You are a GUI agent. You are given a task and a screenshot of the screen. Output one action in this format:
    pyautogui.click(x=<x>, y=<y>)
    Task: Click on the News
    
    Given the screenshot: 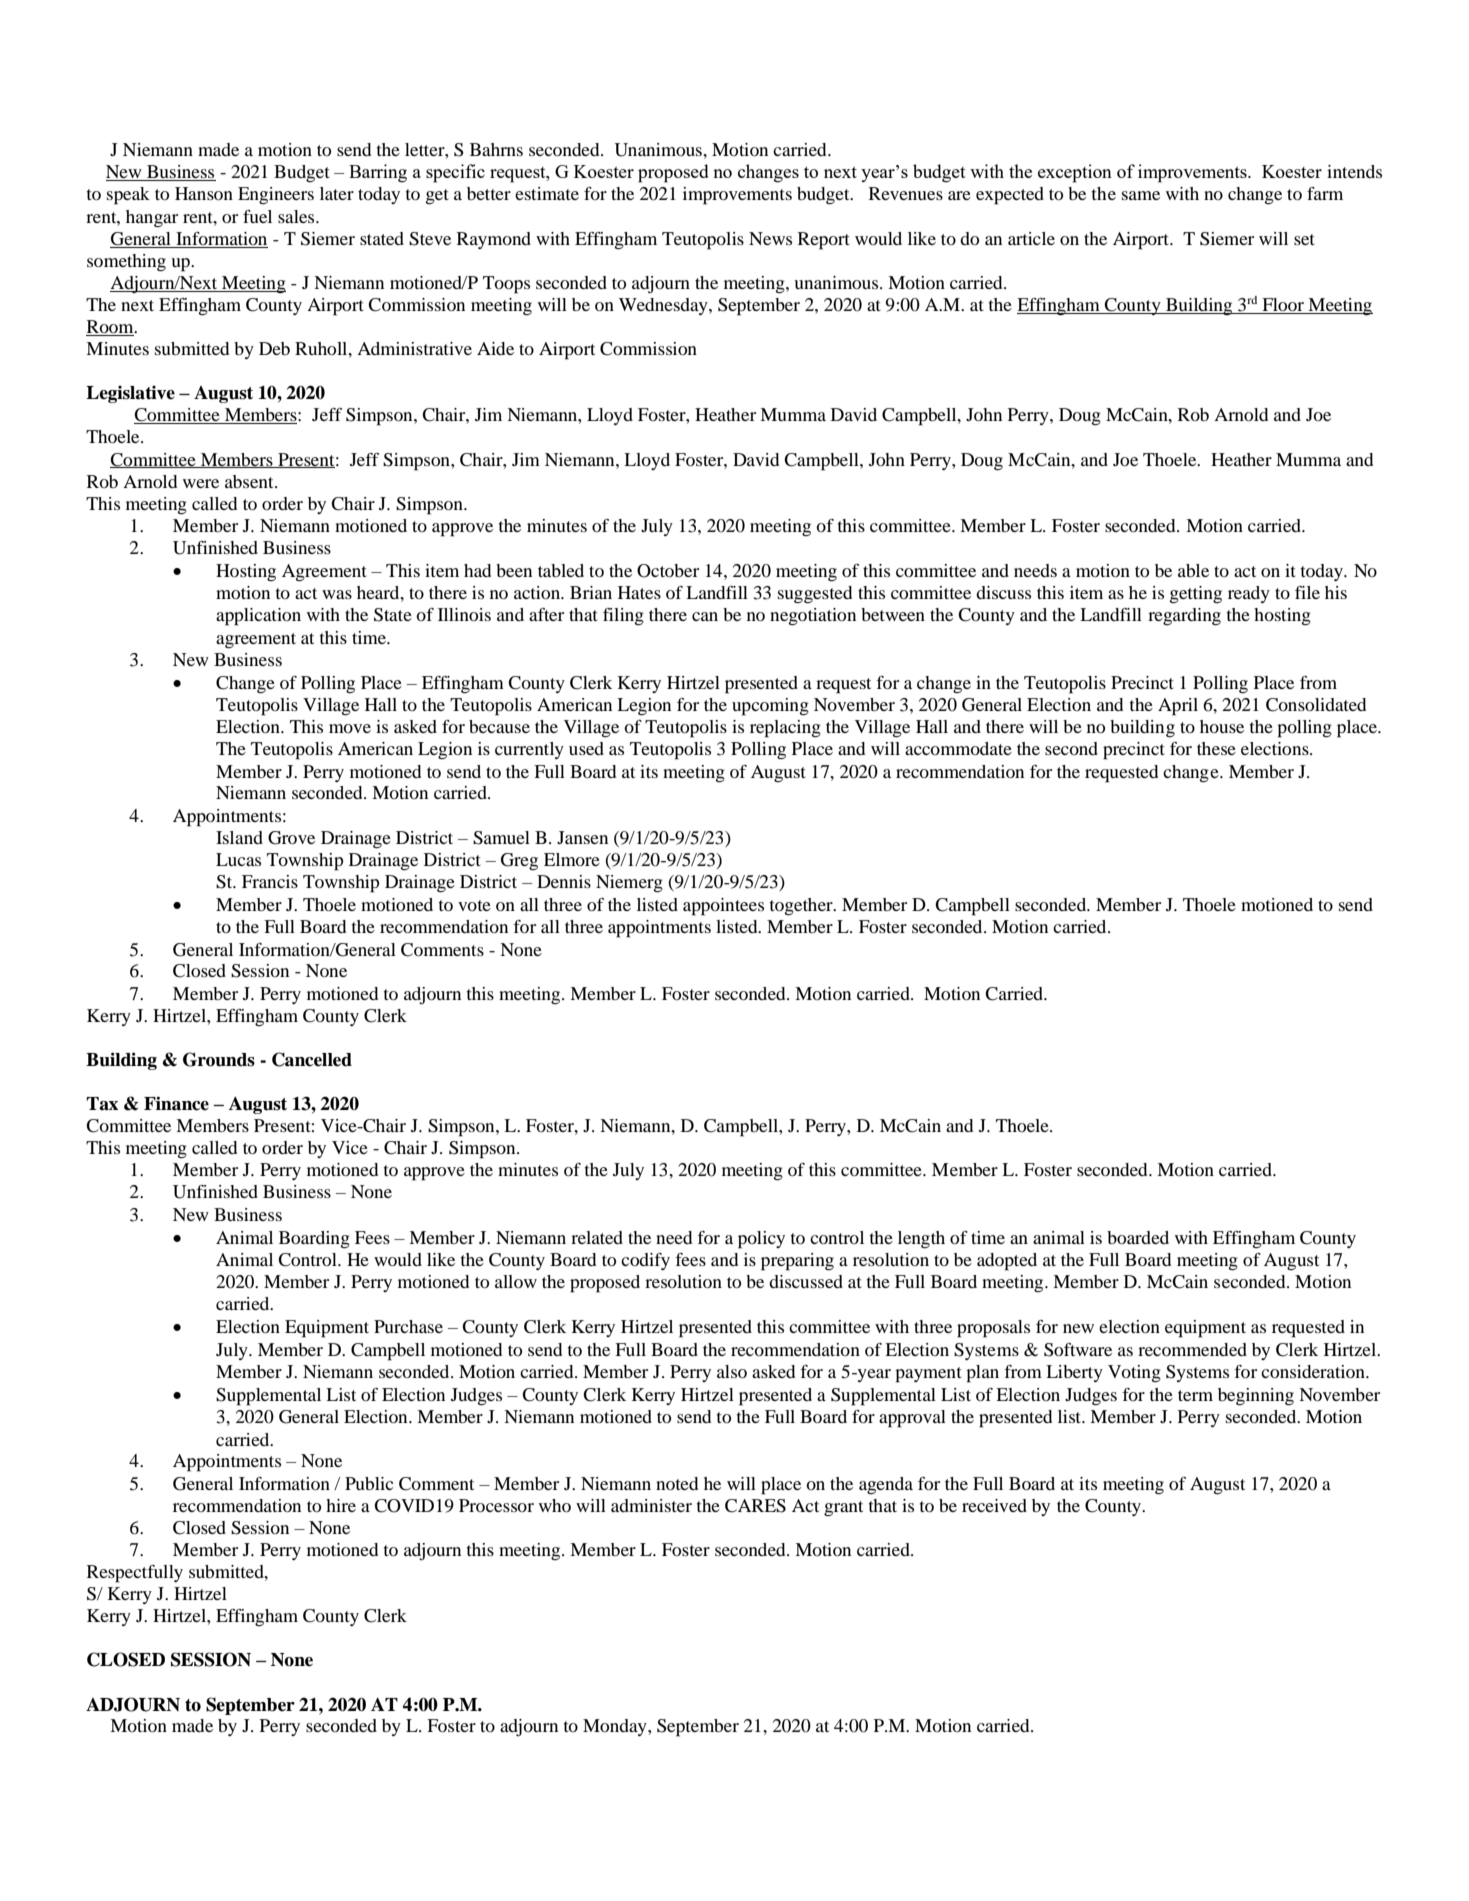 What is the action you would take?
    pyautogui.click(x=770, y=238)
